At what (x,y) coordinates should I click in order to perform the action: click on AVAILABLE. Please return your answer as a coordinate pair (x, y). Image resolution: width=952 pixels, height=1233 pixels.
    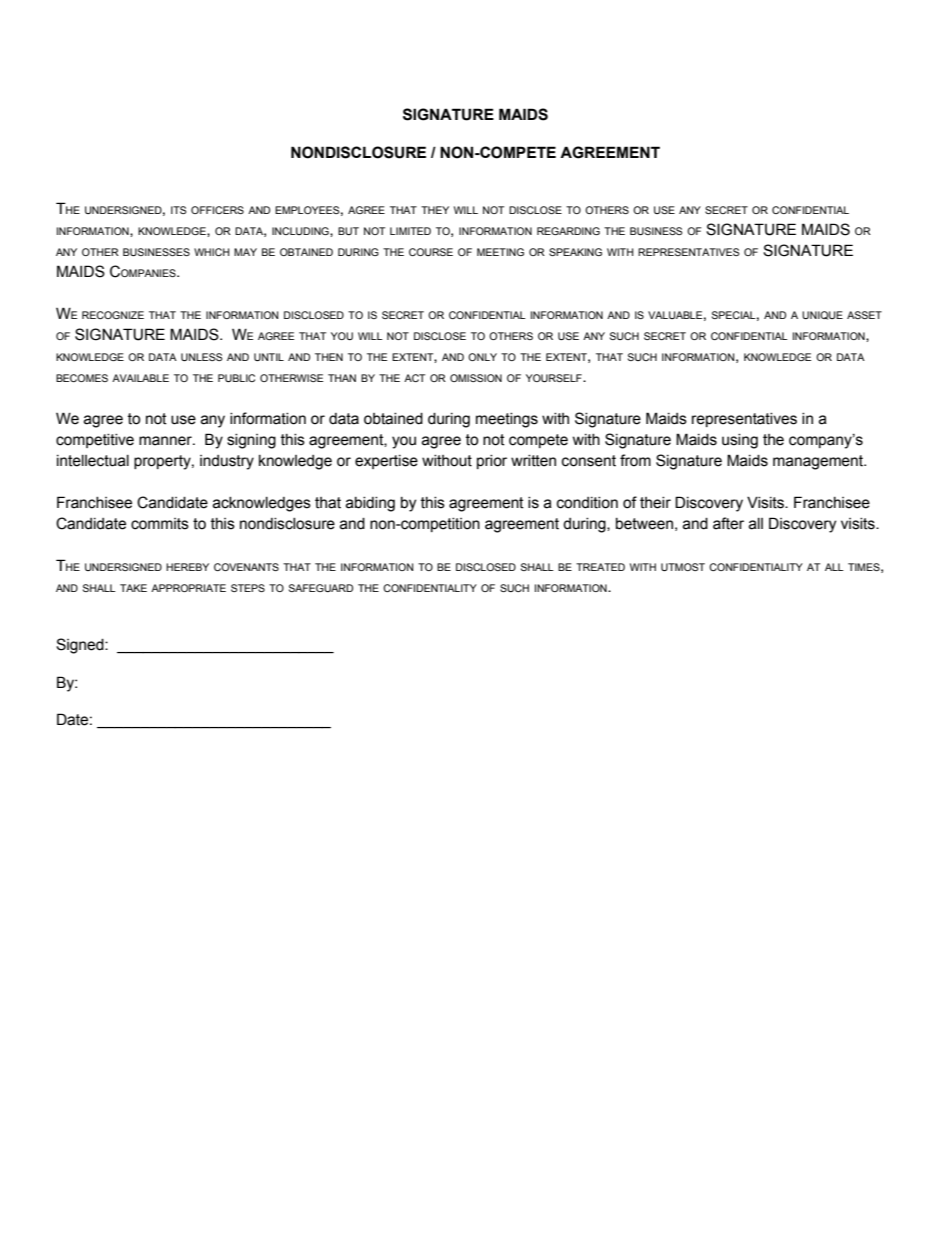
    Looking at the image, I should click on (140, 378).
